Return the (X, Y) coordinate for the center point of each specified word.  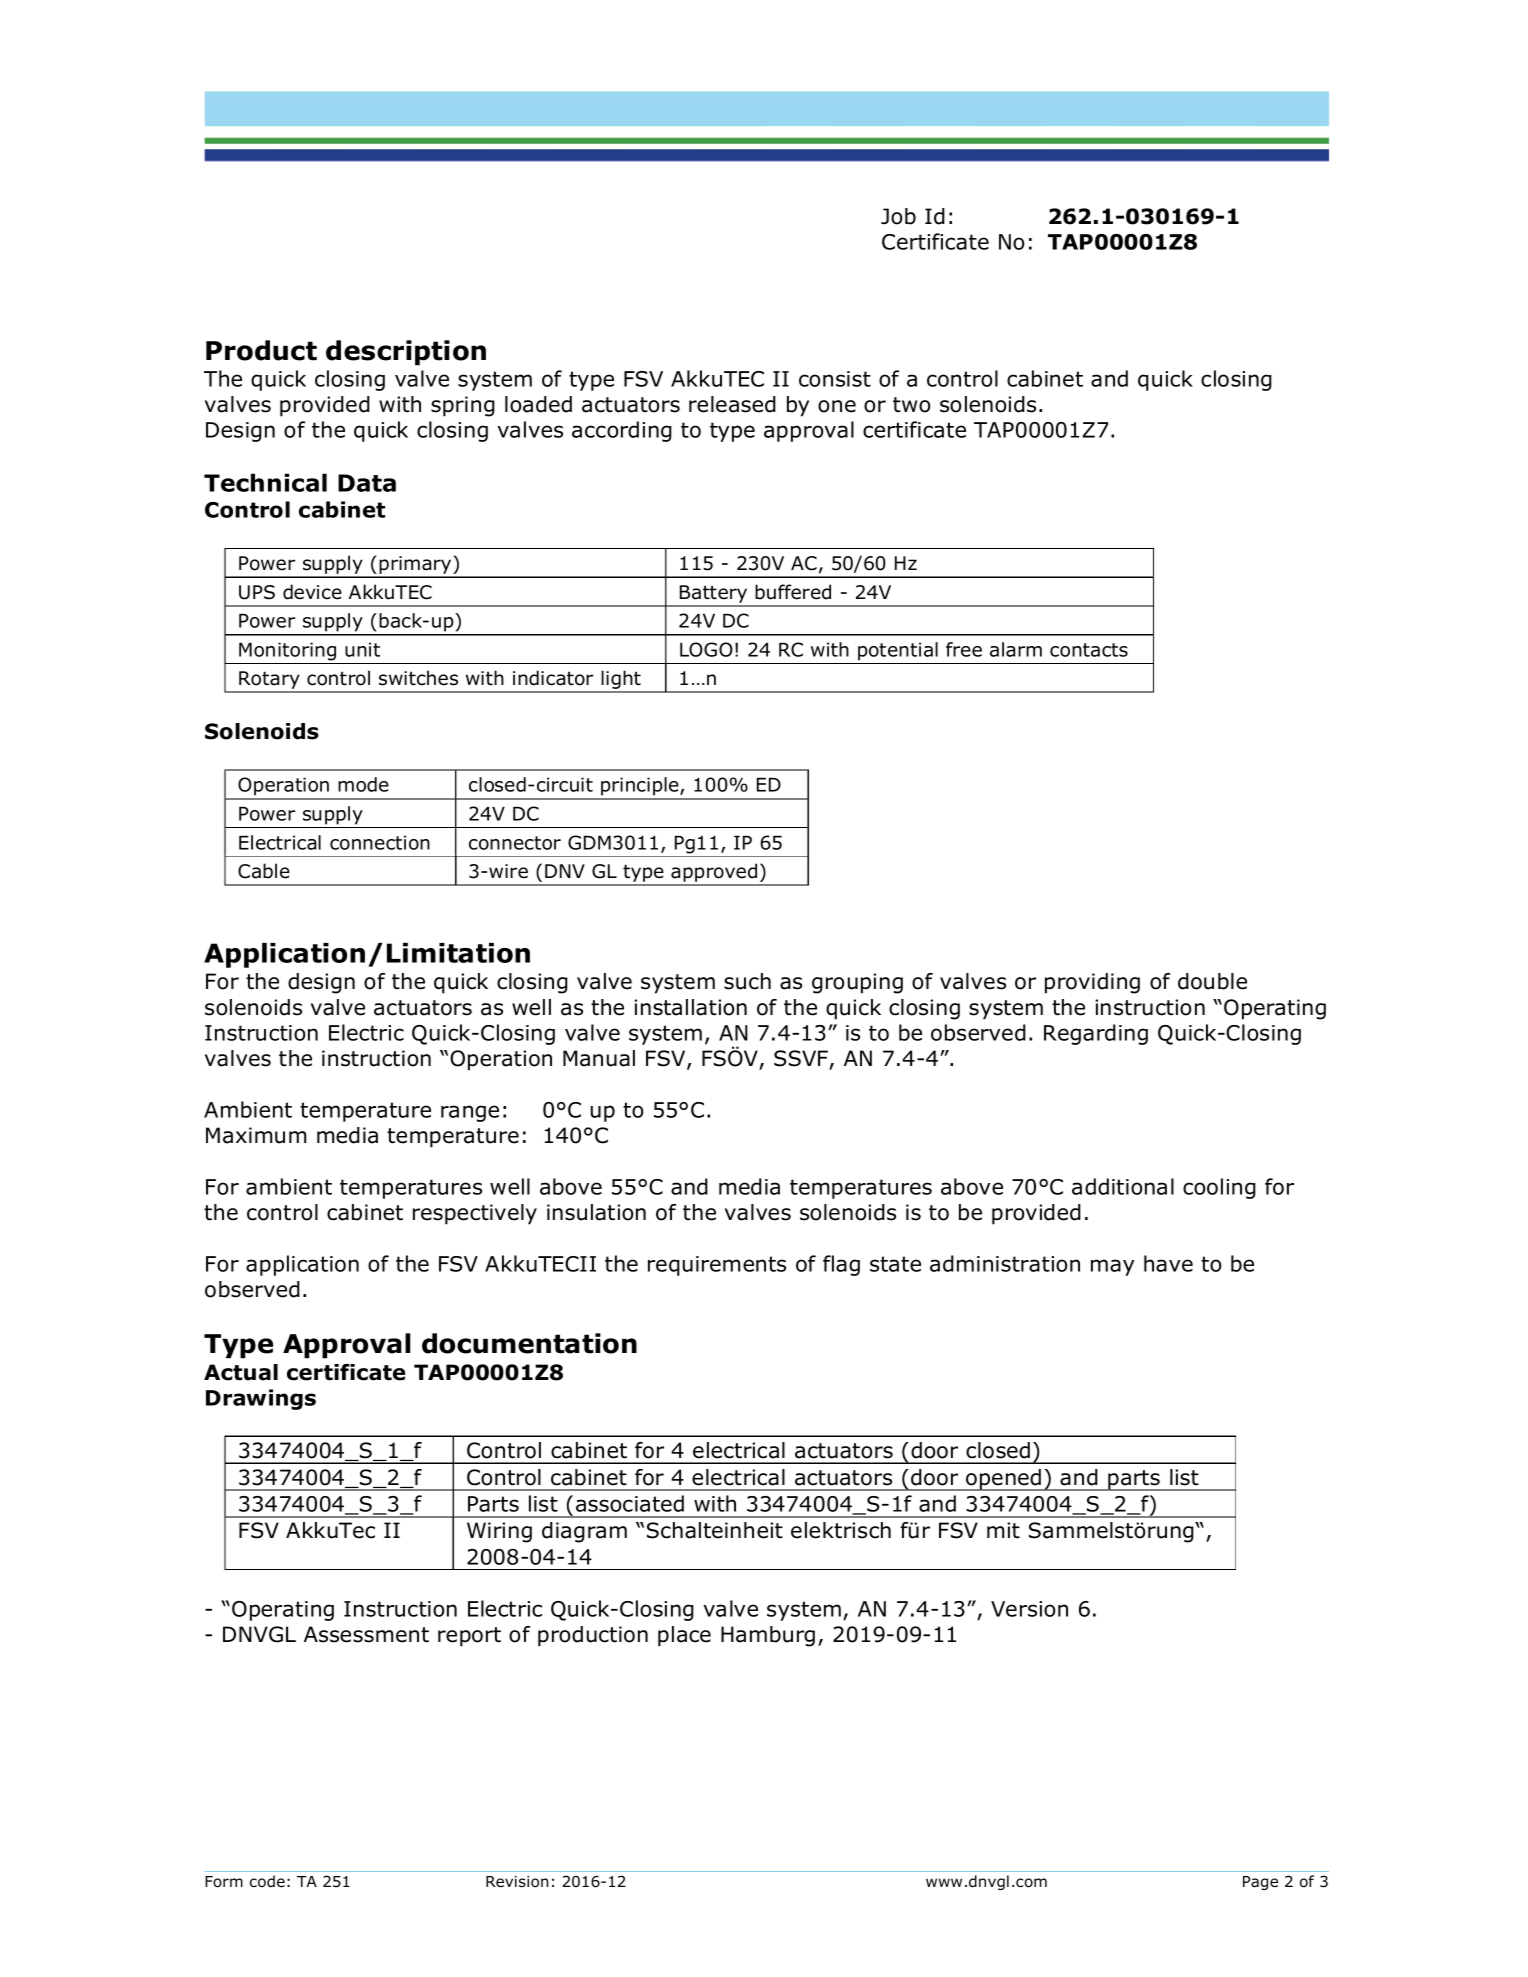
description (406, 353)
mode (363, 784)
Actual (241, 1372)
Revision (517, 1882)
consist (835, 379)
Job (898, 216)
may (1112, 1267)
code (267, 1881)
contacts (1089, 650)
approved (714, 874)
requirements (717, 1266)
